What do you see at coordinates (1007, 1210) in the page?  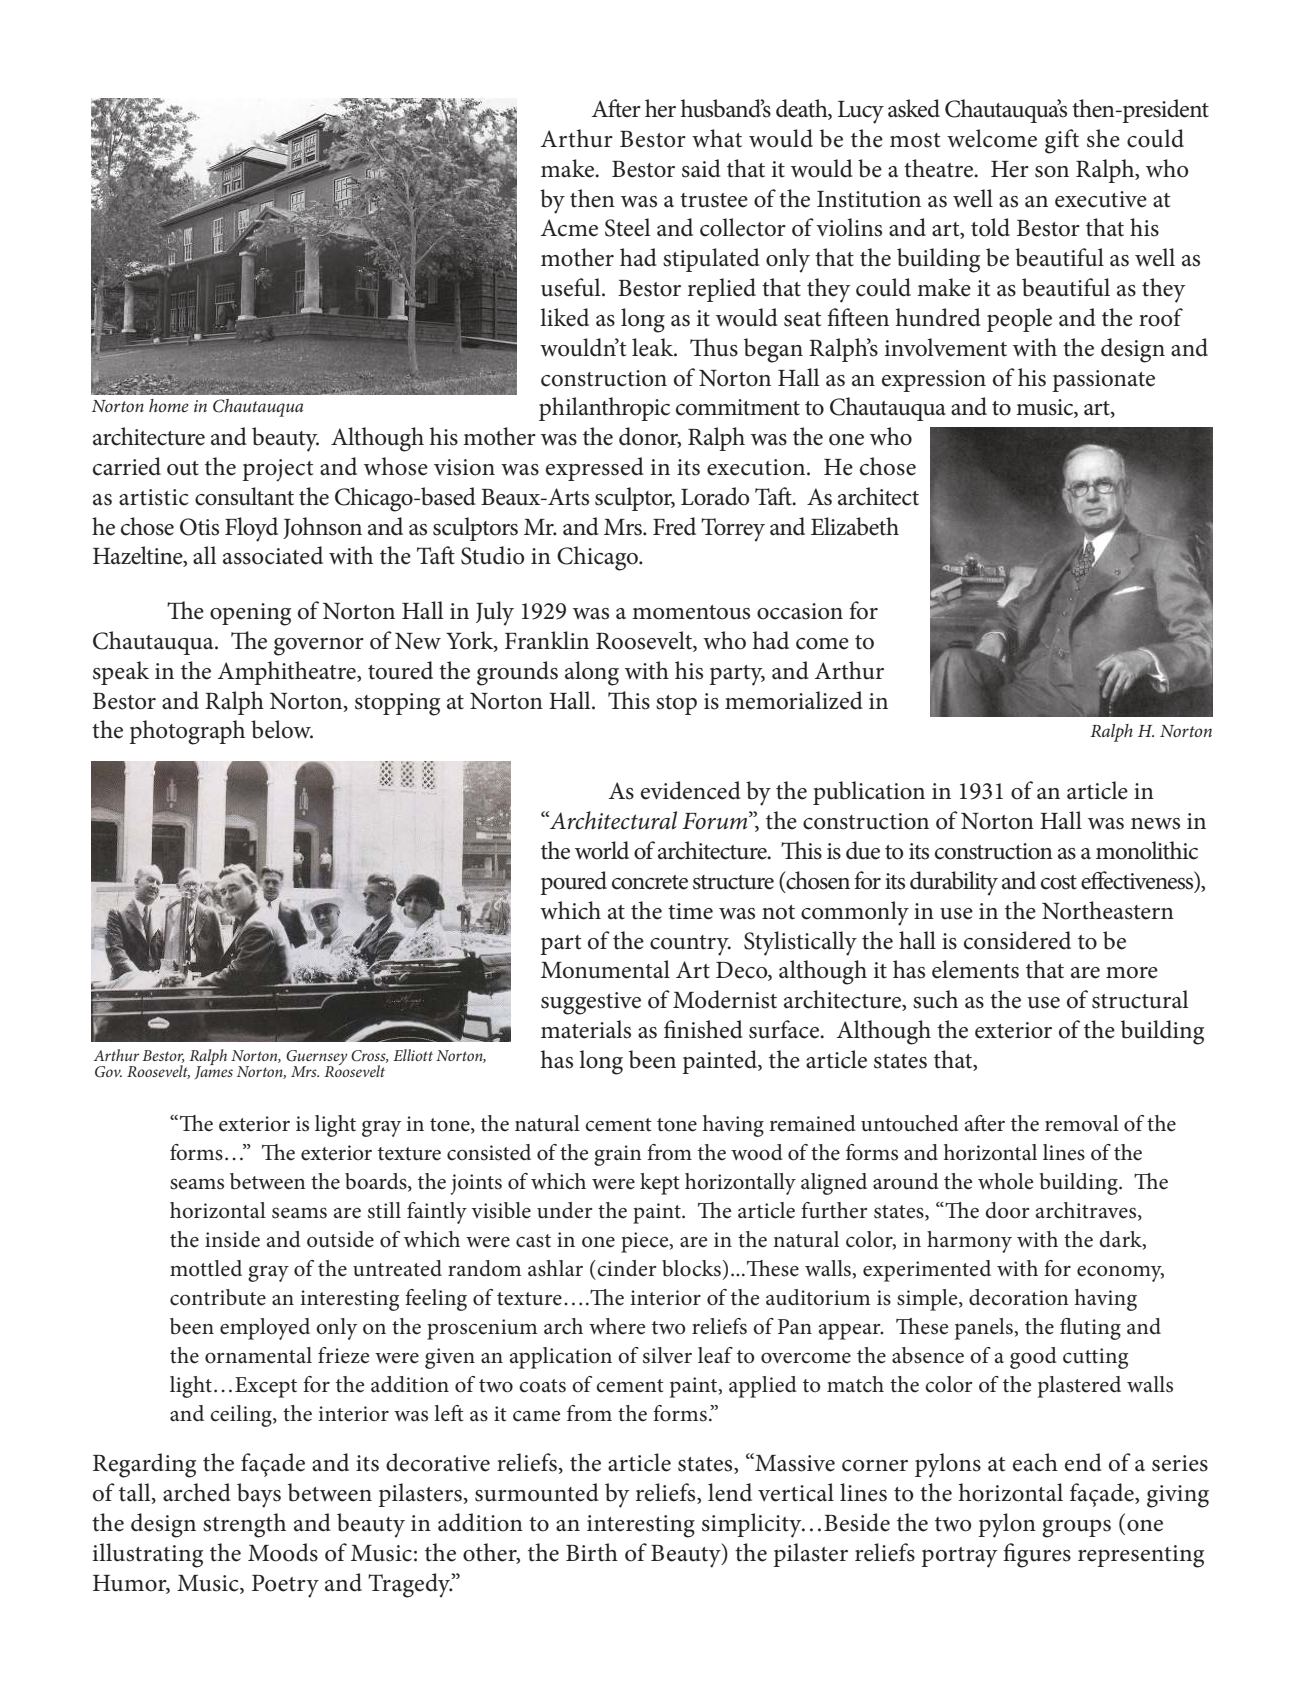 I see `door` at bounding box center [1007, 1210].
